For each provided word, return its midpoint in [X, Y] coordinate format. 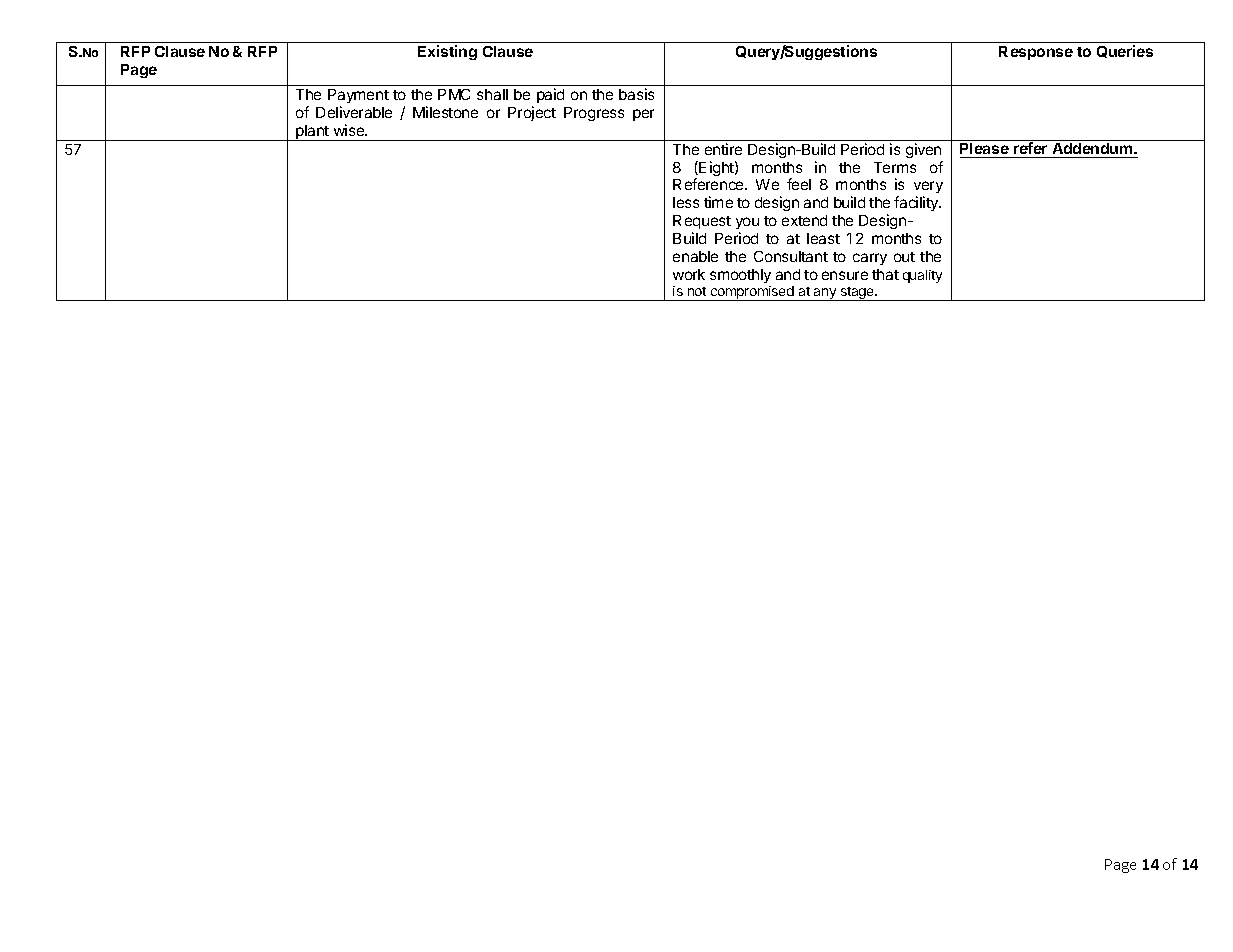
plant [312, 133]
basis [636, 94]
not [697, 291]
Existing [447, 52]
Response [1036, 53]
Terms [895, 167]
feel [799, 184]
